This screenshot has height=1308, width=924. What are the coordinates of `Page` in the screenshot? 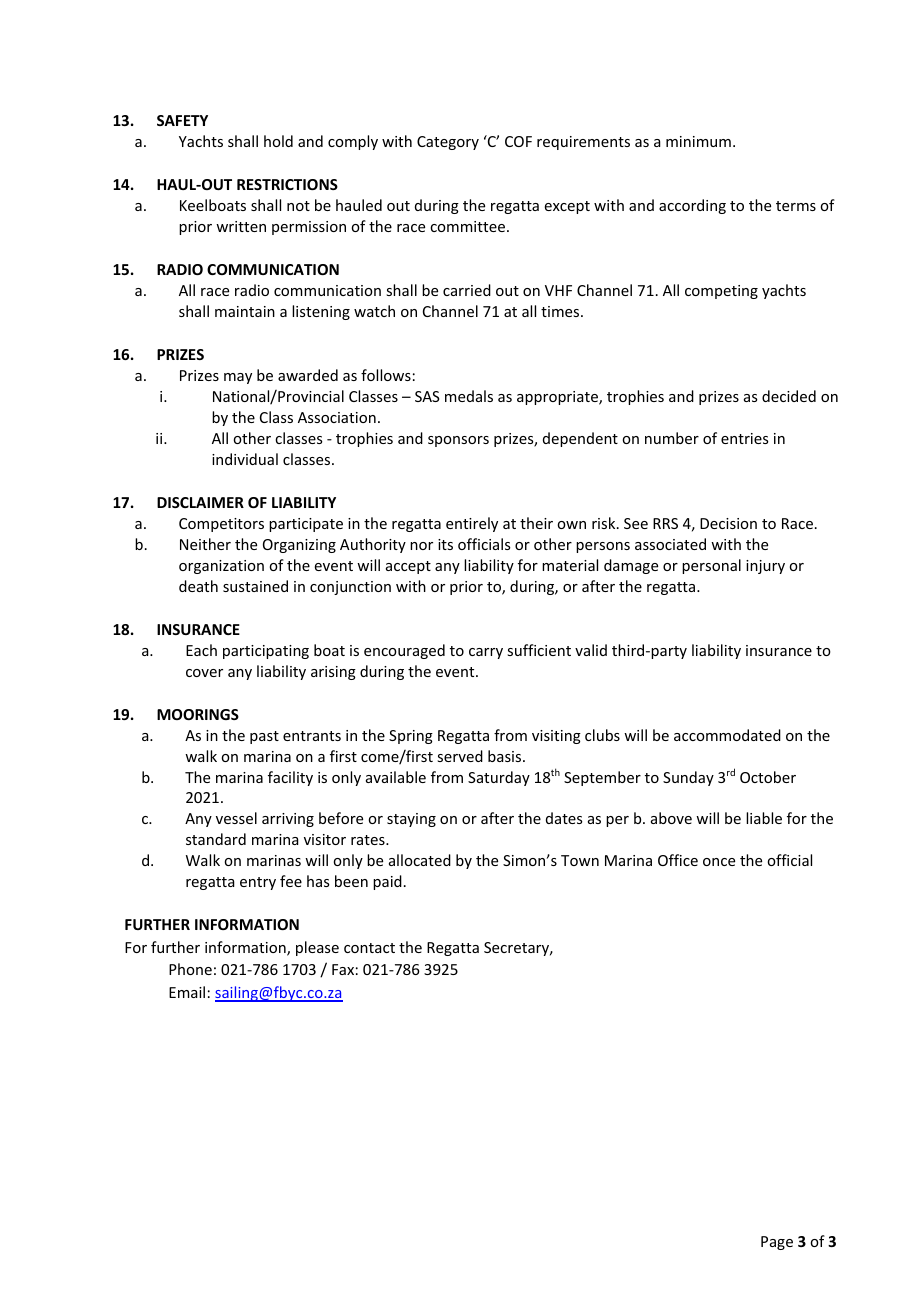 It's located at (777, 1243).
